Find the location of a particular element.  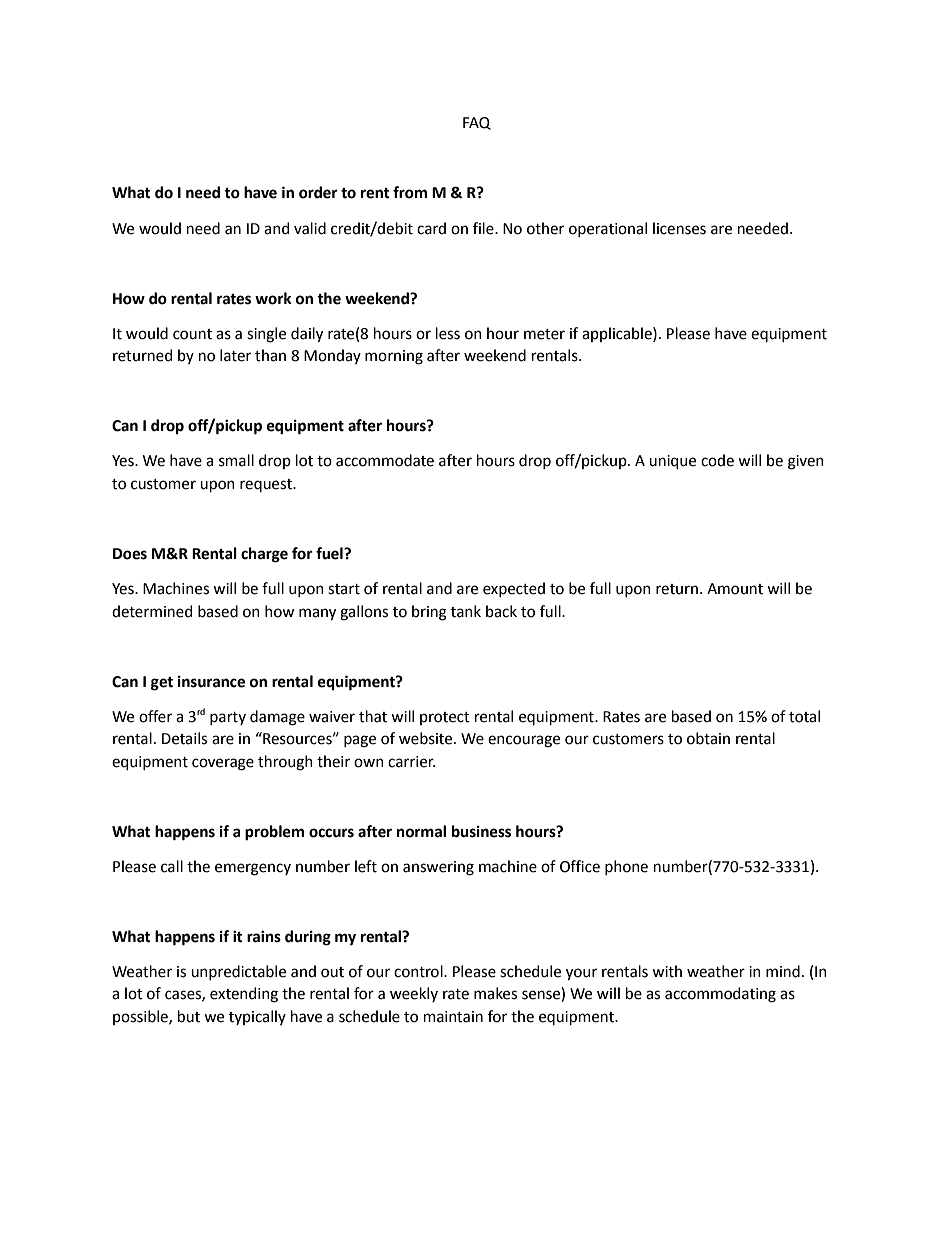

code is located at coordinates (717, 460).
